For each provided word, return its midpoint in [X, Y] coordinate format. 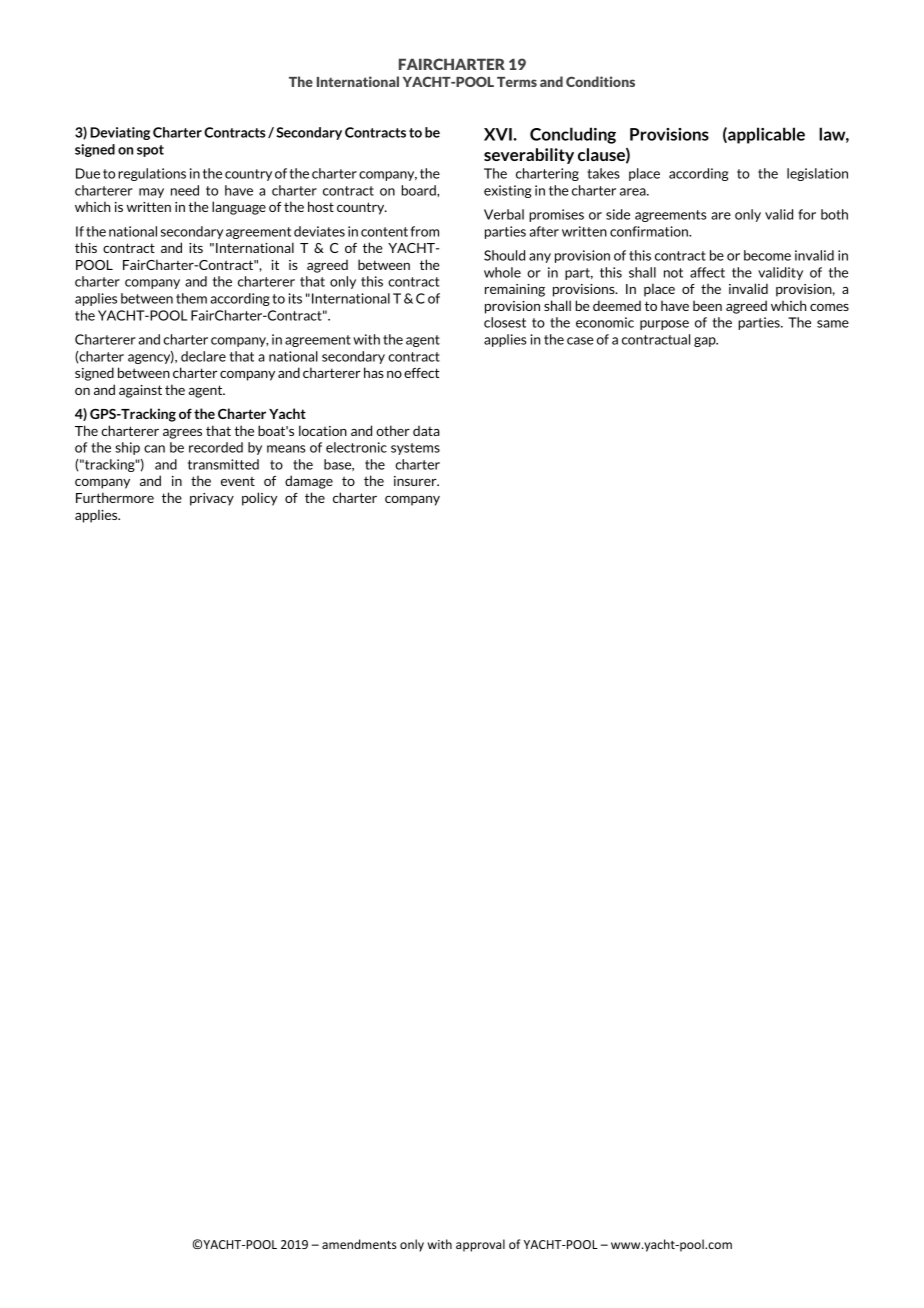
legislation [817, 174]
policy [259, 499]
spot [150, 151]
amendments [359, 1244]
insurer [416, 481]
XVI [499, 134]
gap [706, 342]
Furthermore [115, 497]
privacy [212, 499]
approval [480, 1245]
